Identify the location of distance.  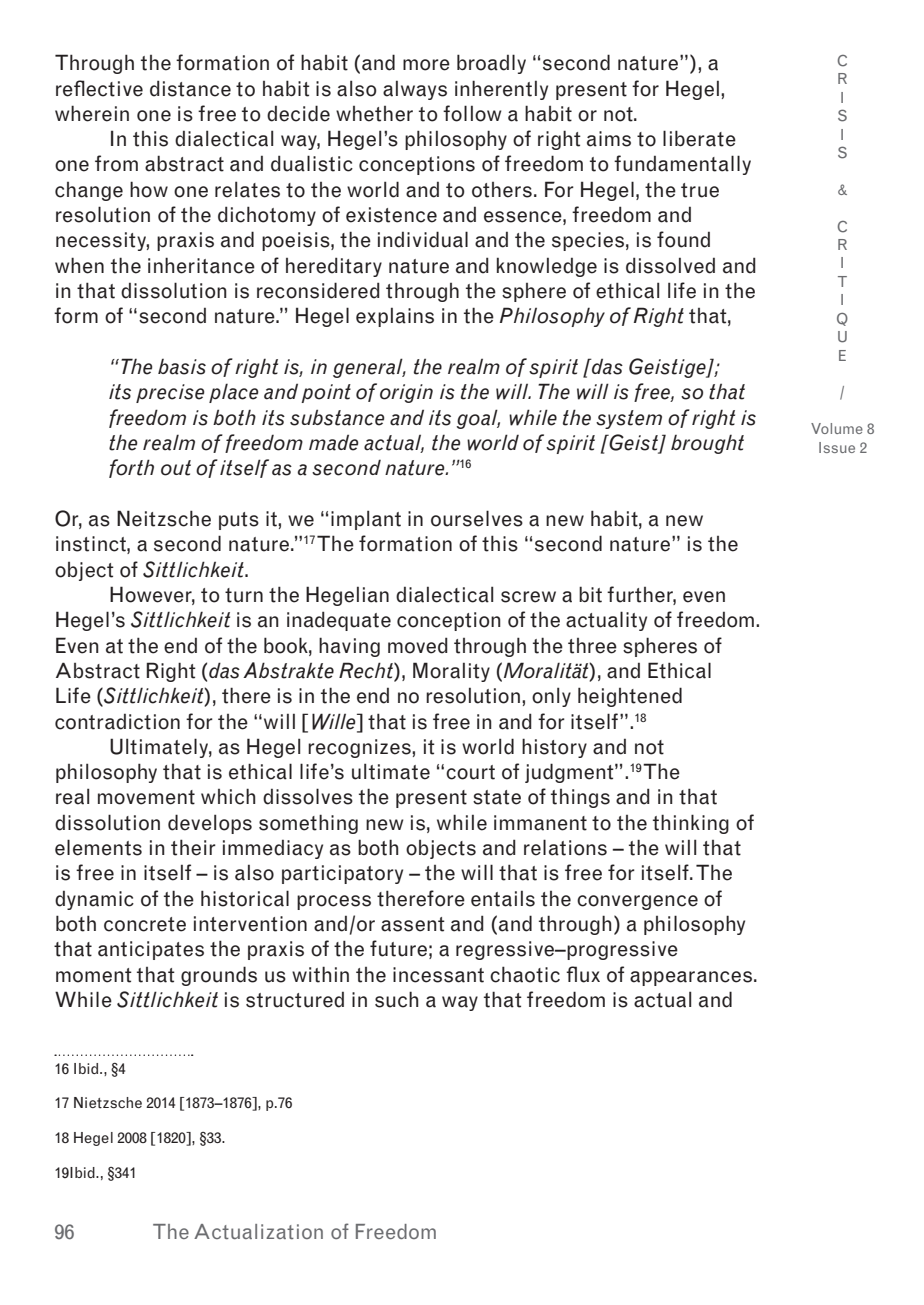
(190, 88).
